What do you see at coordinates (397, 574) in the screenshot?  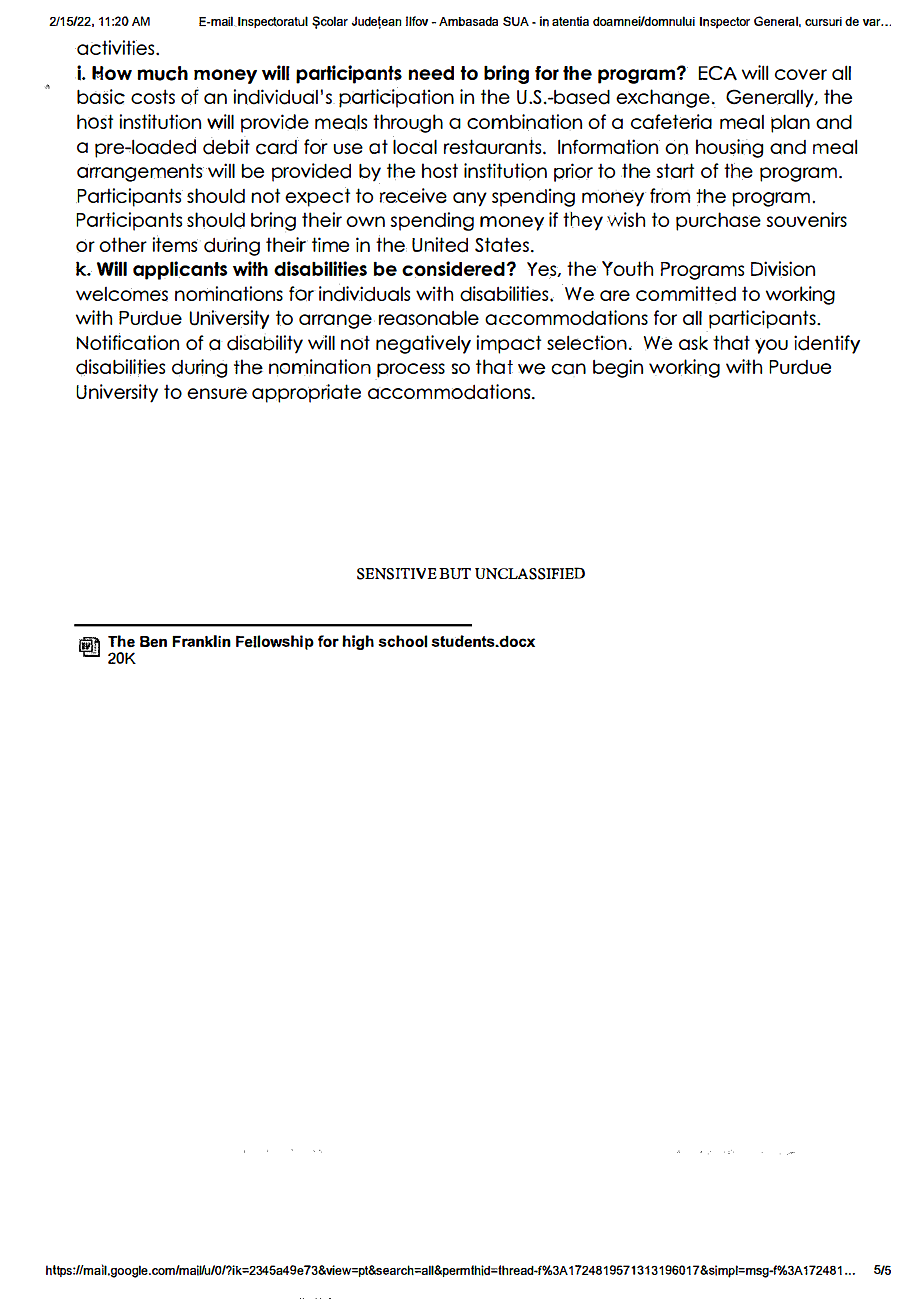 I see `SENSITIVE` at bounding box center [397, 574].
